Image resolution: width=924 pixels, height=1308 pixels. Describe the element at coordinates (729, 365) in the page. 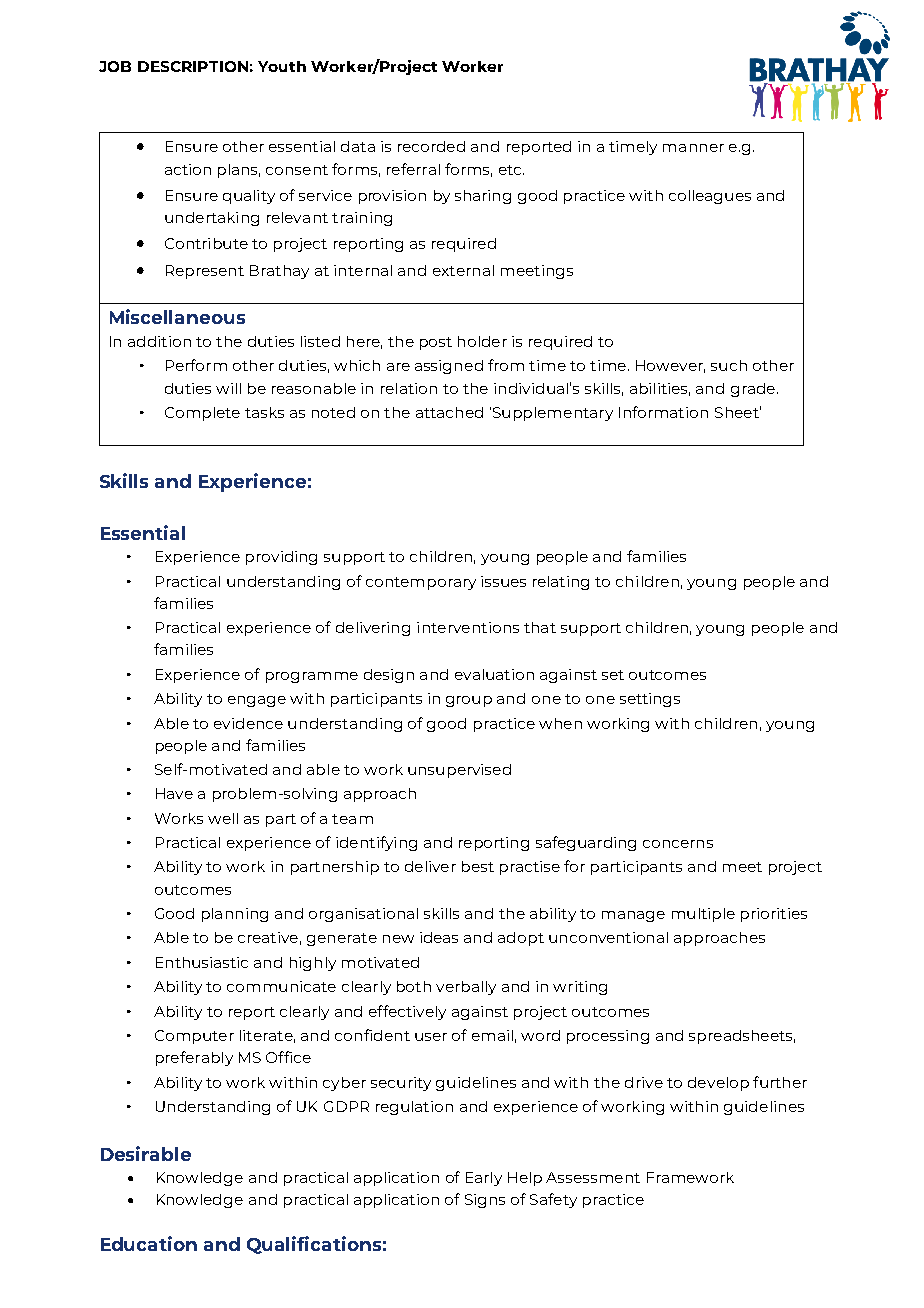

I see `such` at that location.
